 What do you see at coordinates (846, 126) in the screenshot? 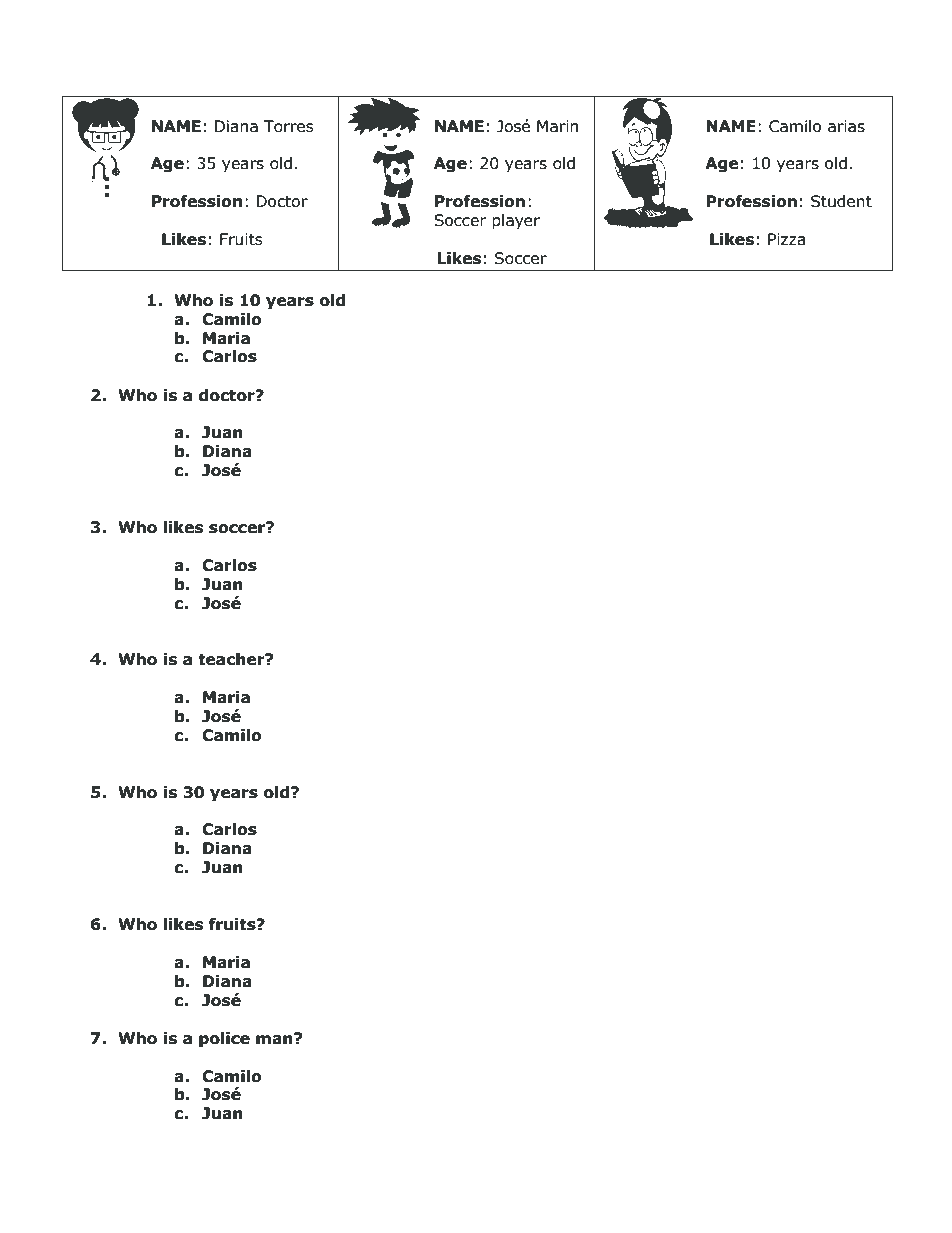
I see `arias` at bounding box center [846, 126].
